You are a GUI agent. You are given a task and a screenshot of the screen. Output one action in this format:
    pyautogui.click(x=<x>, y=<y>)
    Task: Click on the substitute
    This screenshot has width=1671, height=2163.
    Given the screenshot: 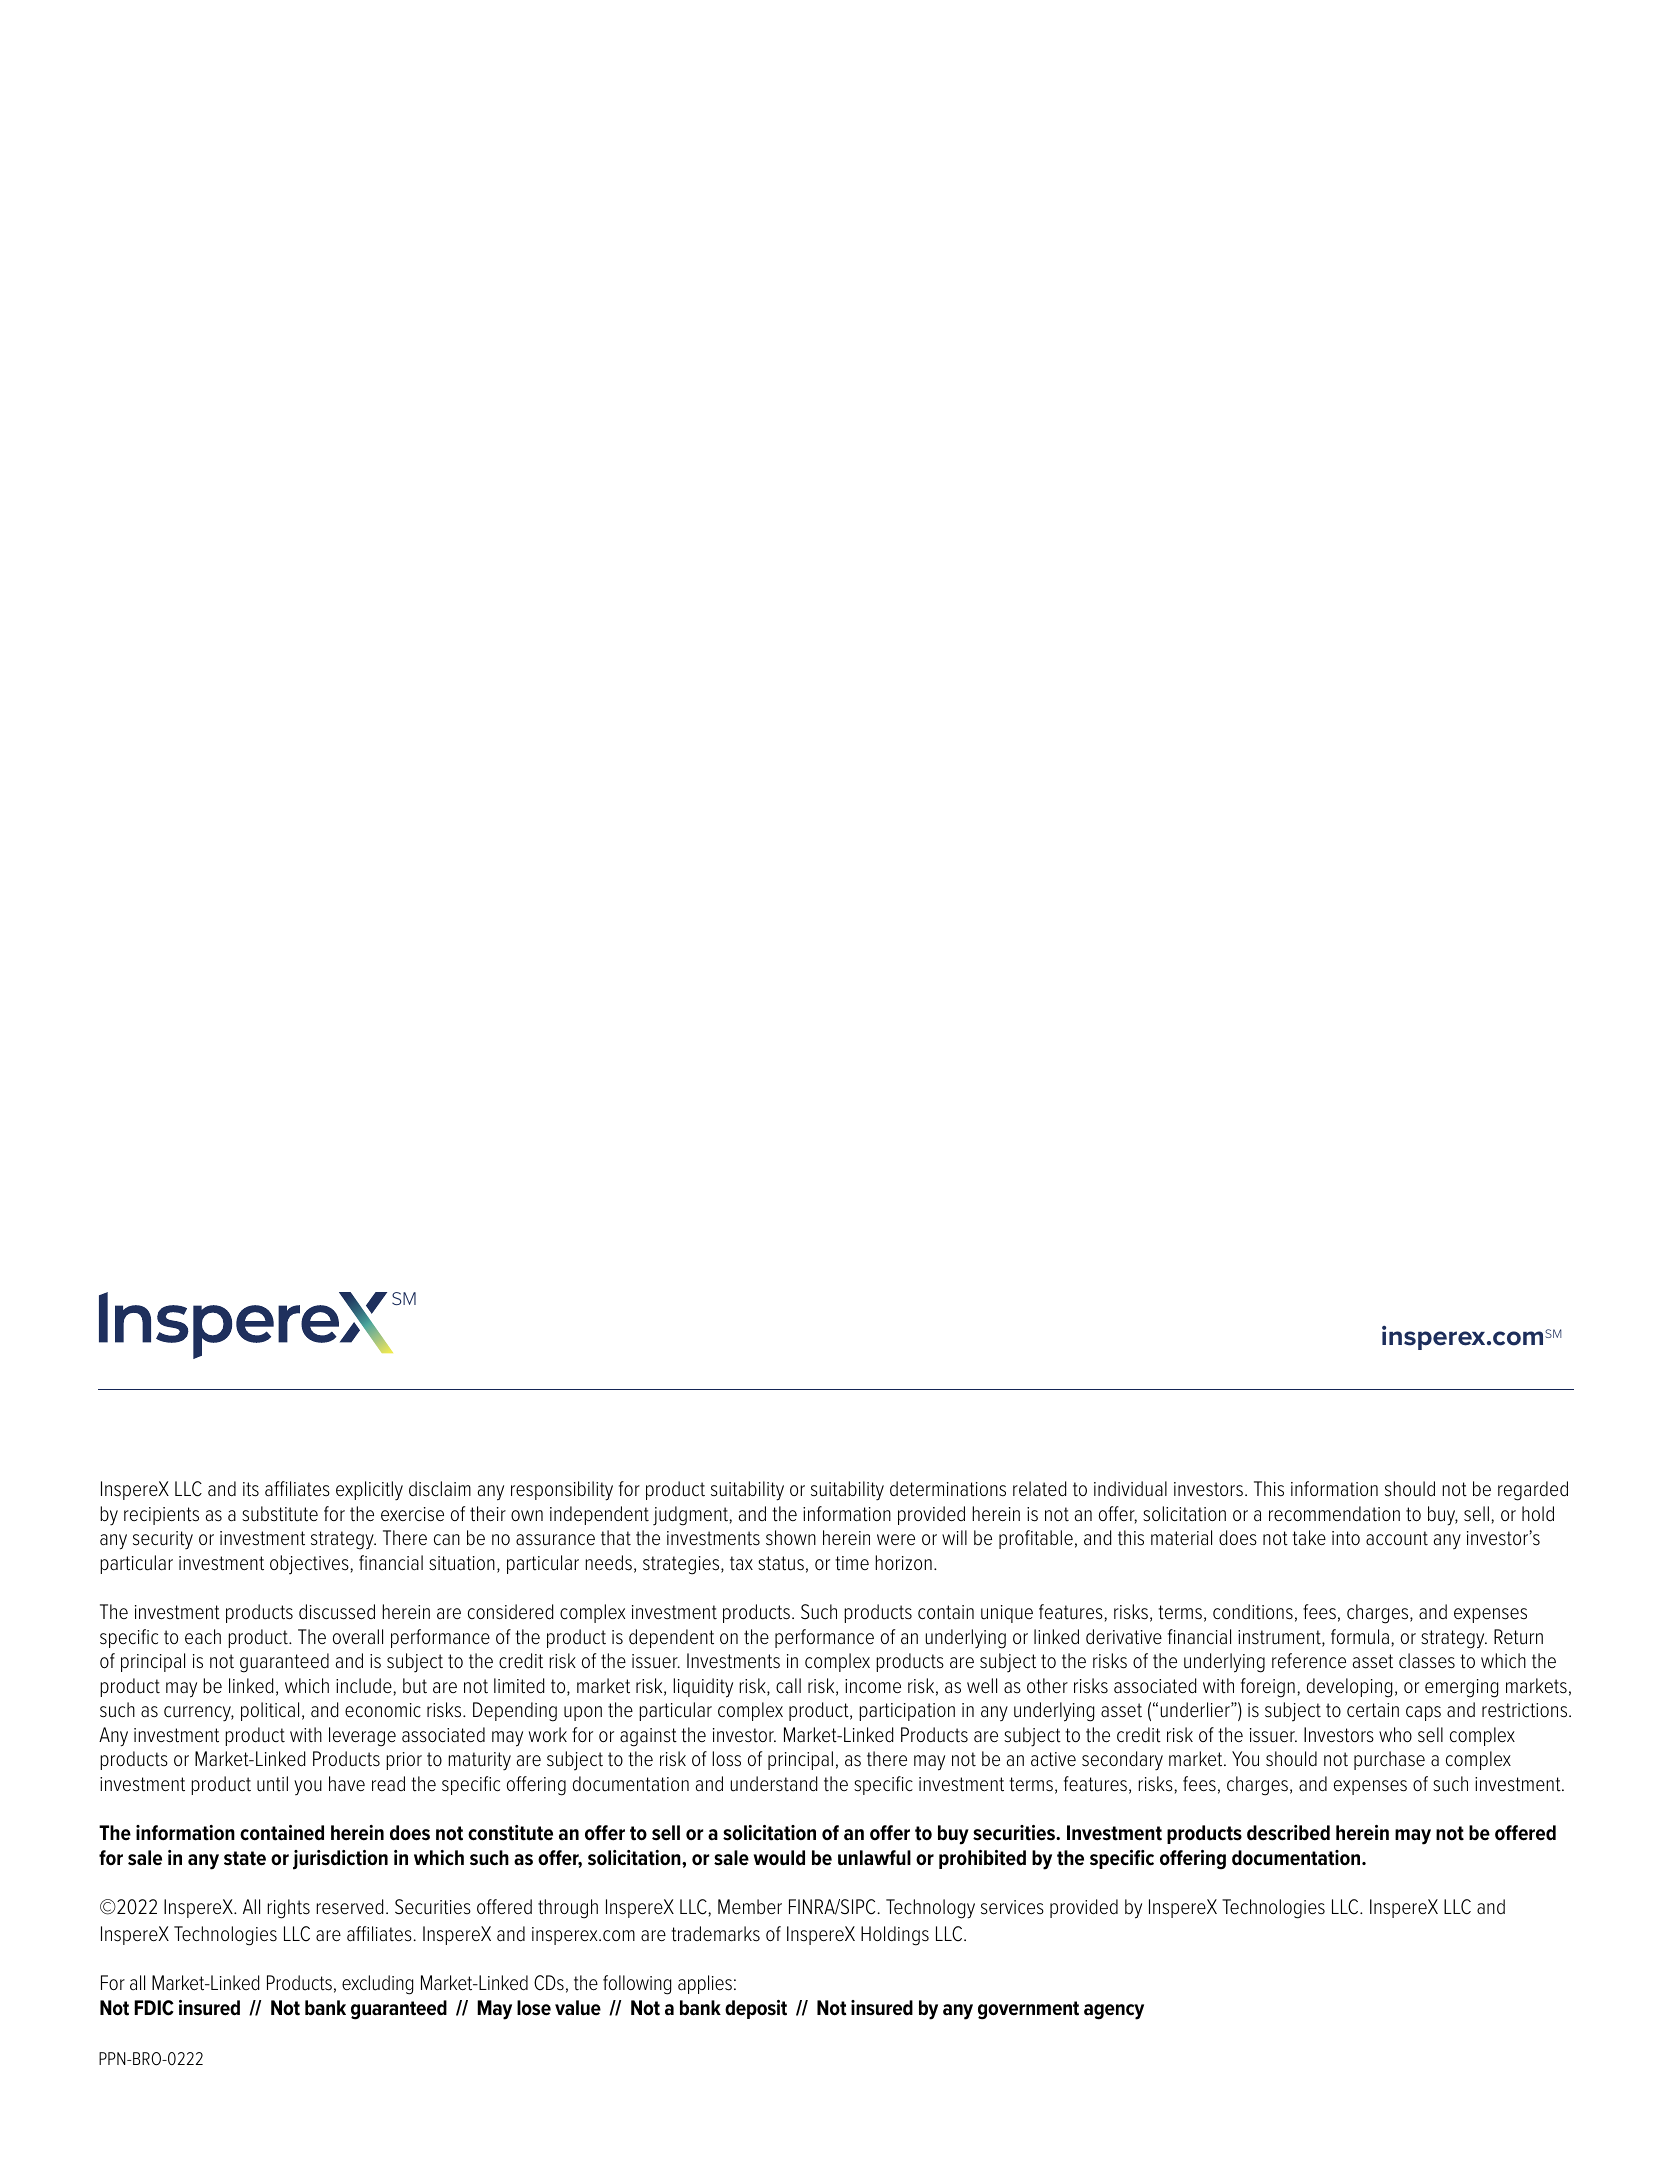 What is the action you would take?
    pyautogui.click(x=280, y=1514)
